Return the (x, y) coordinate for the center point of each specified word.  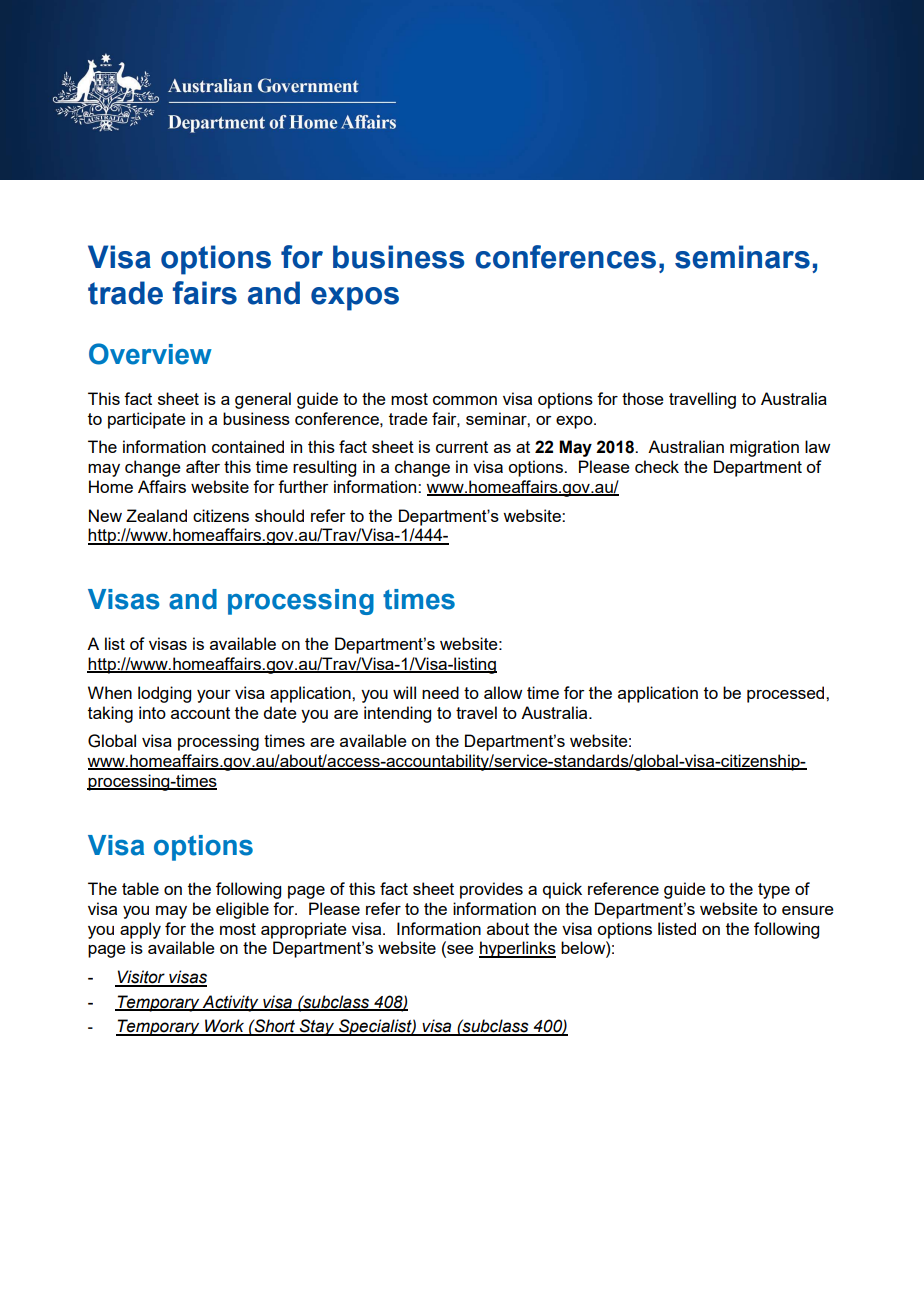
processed (787, 694)
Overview (150, 354)
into (152, 712)
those (643, 398)
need (440, 692)
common (465, 400)
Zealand (156, 515)
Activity (231, 1003)
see (459, 951)
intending (397, 714)
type (774, 891)
